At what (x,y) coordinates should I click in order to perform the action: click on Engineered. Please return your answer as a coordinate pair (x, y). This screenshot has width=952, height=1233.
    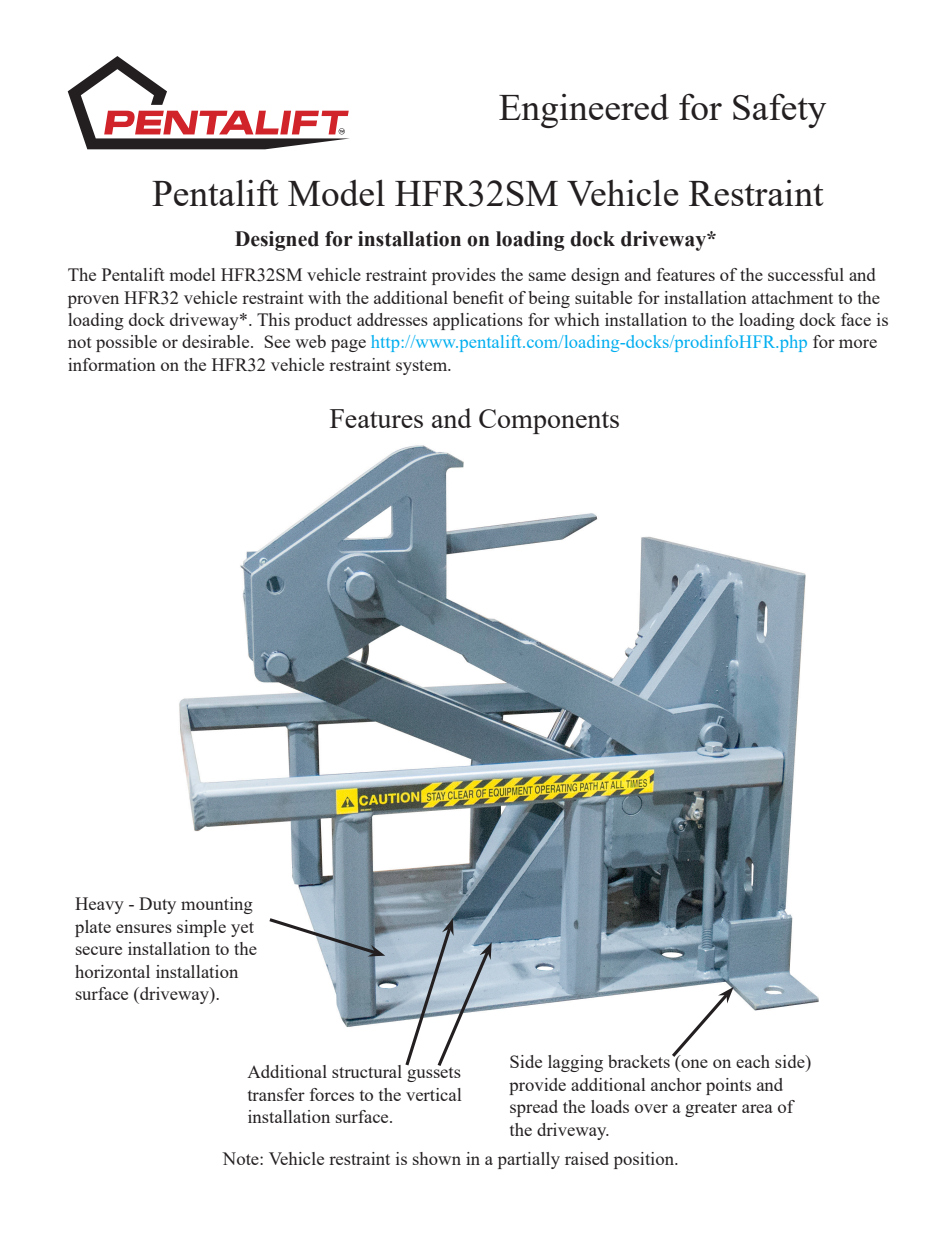
    Looking at the image, I should click on (584, 110).
